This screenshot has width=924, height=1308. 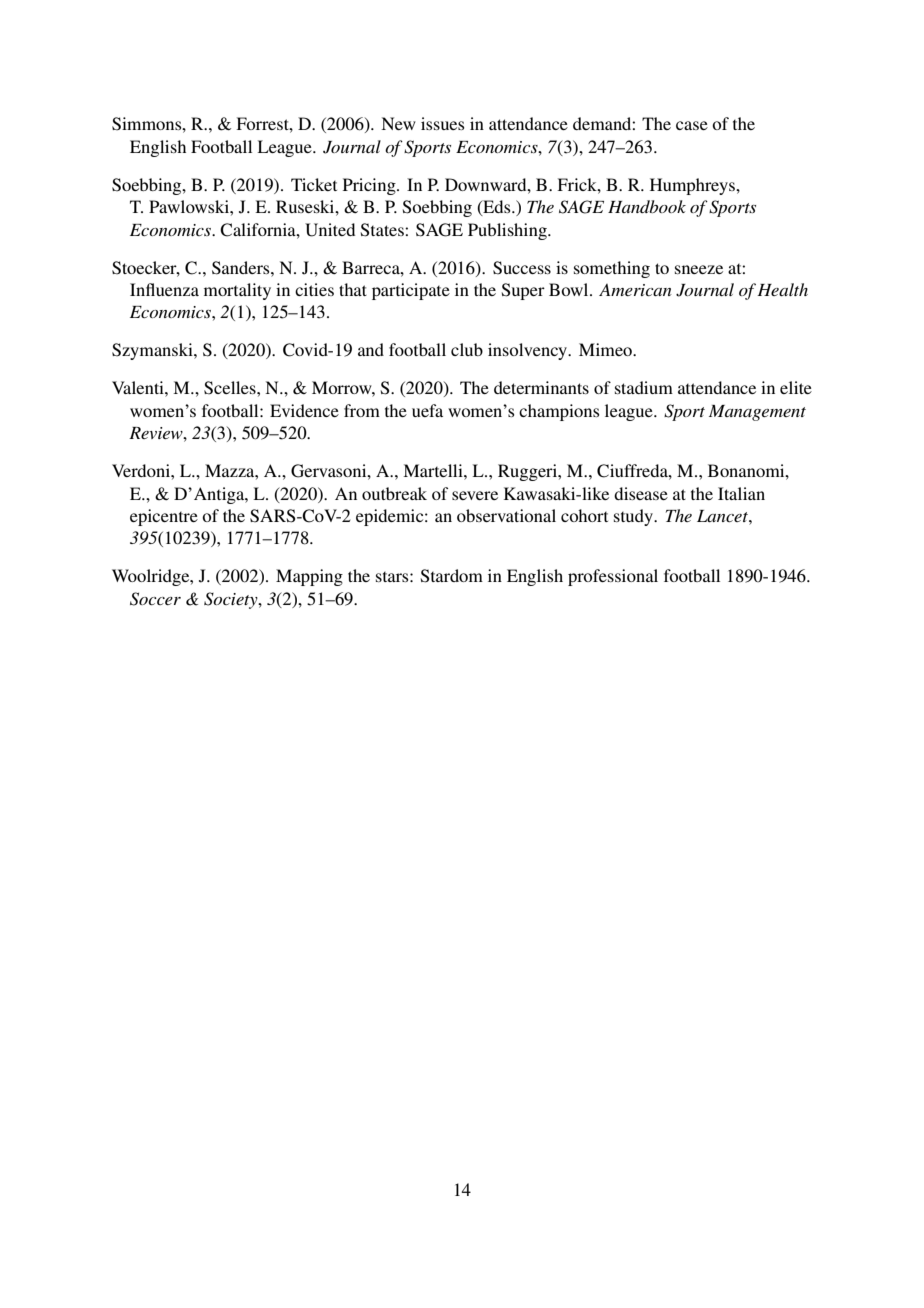 I want to click on elite, so click(x=796, y=387).
